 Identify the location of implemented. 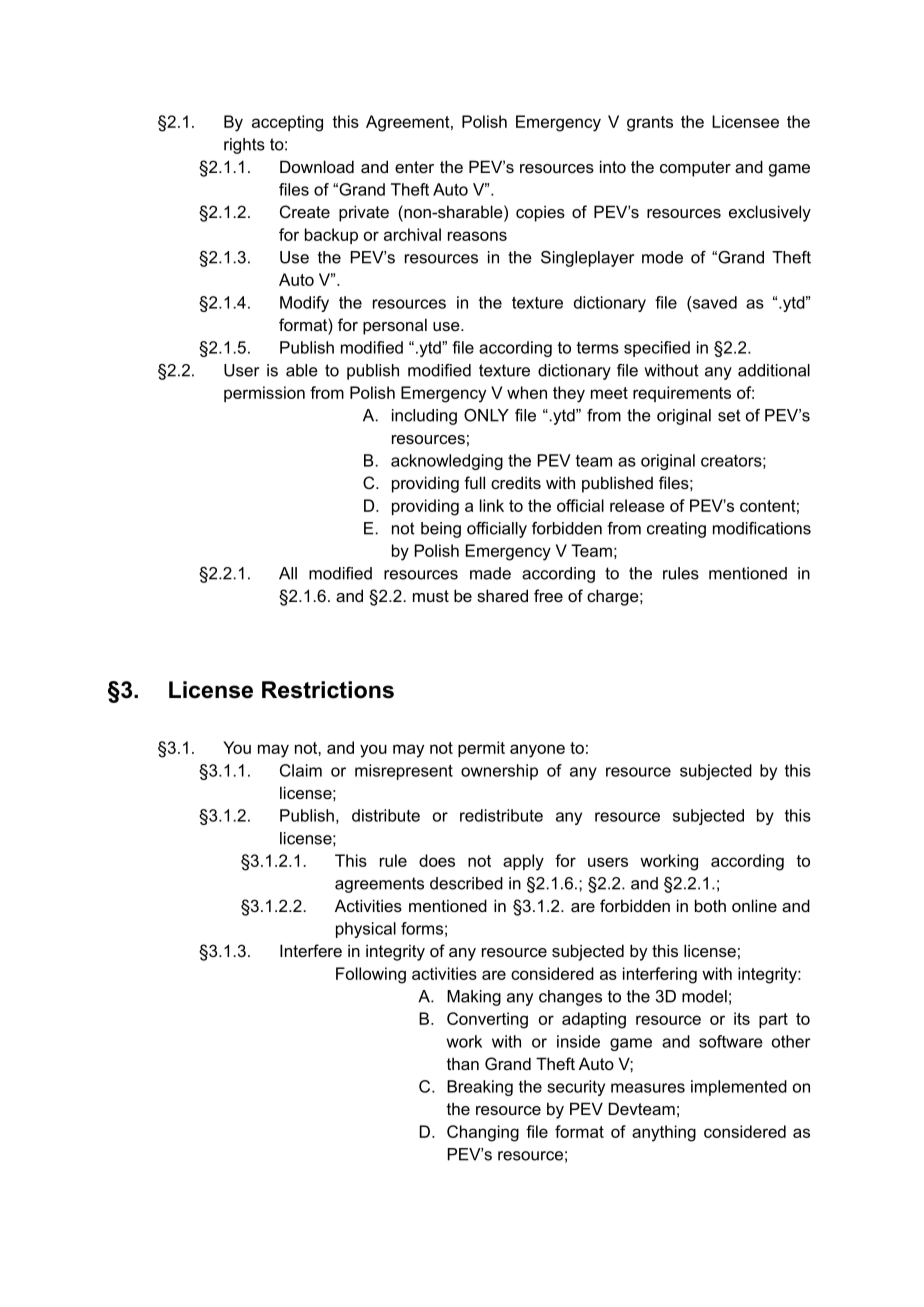
(739, 1088).
